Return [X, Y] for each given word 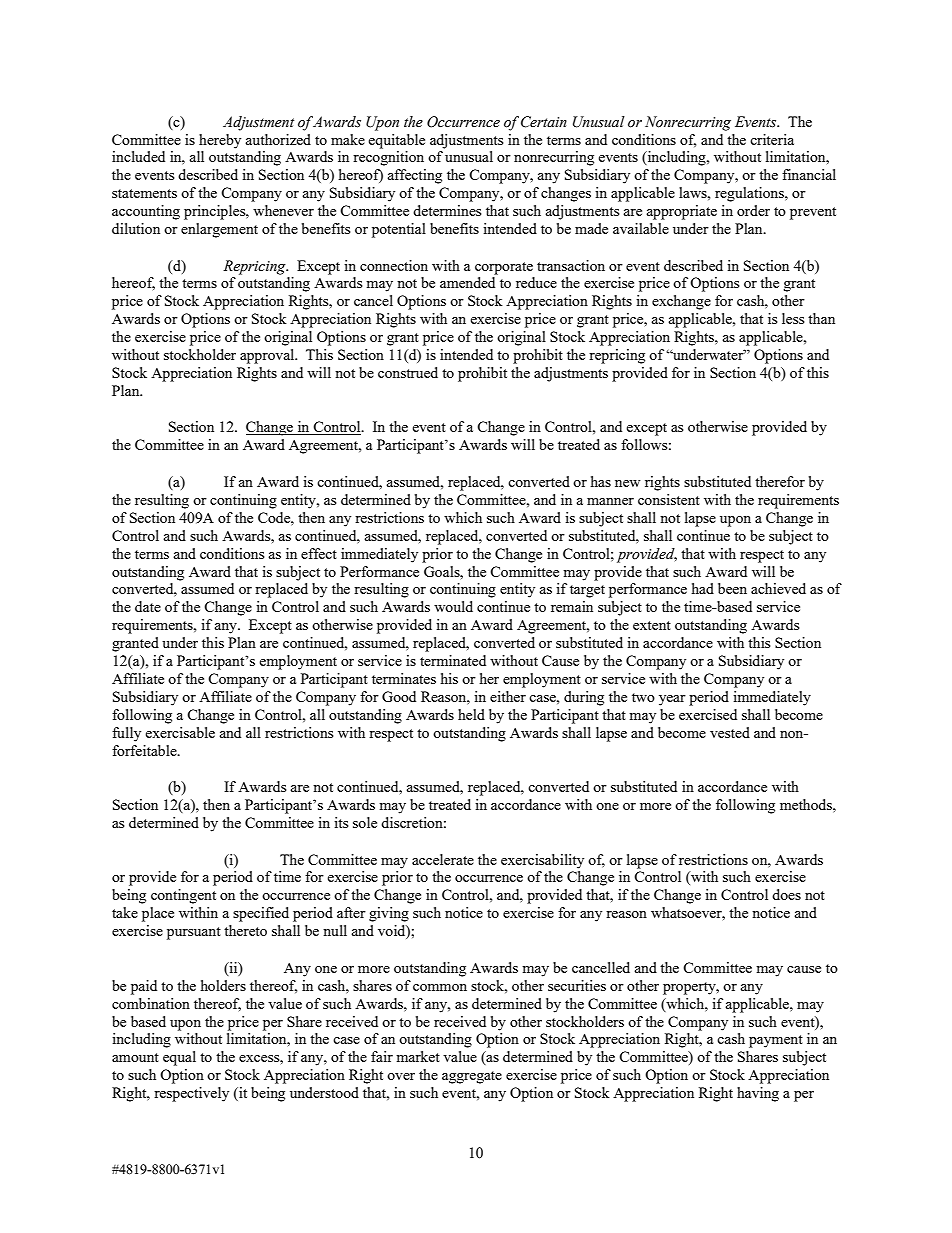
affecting [414, 176]
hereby [220, 141]
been [732, 588]
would [453, 606]
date [148, 606]
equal [179, 1058]
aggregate [472, 1077]
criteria [772, 139]
